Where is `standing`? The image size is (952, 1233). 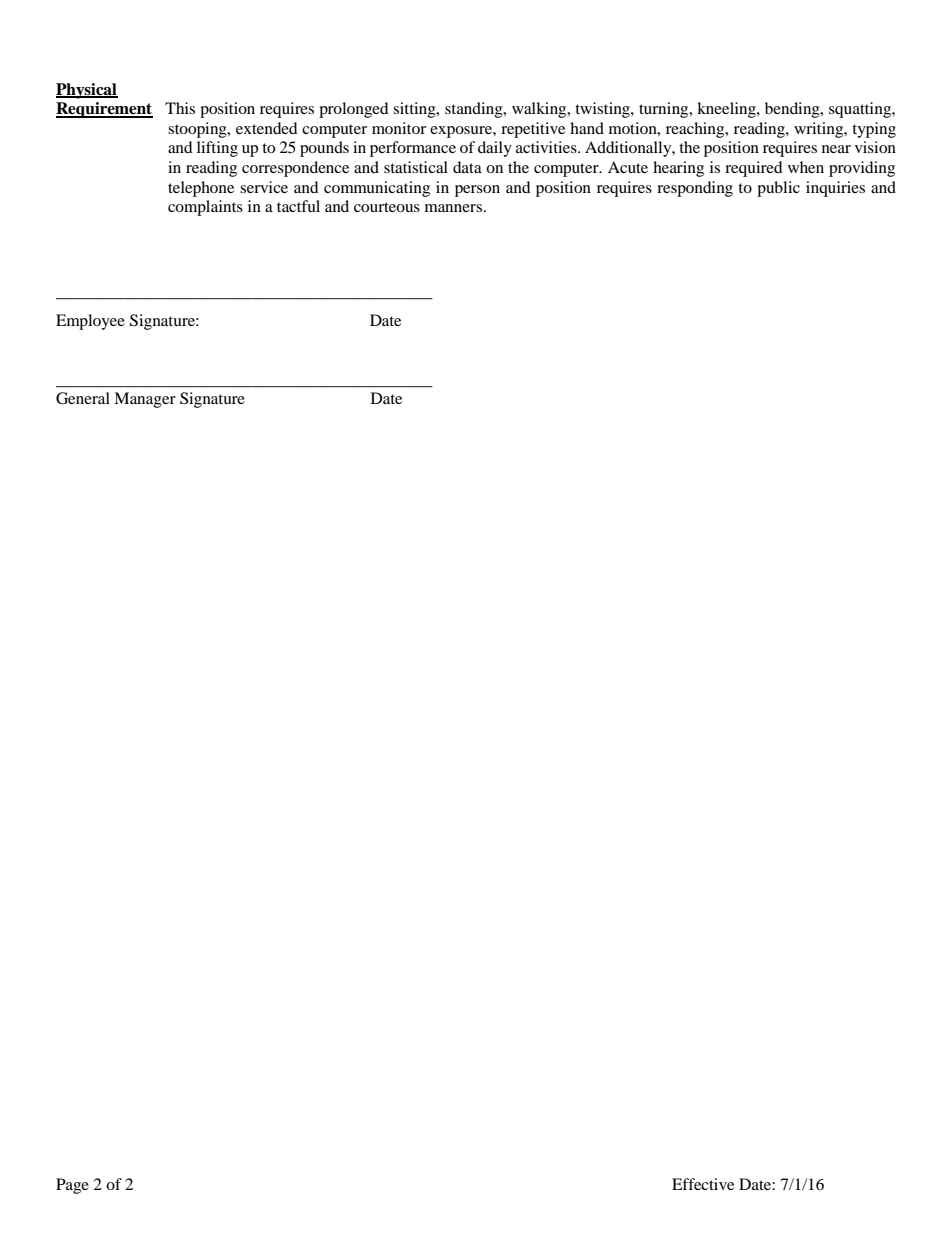
standing is located at coordinates (475, 110).
